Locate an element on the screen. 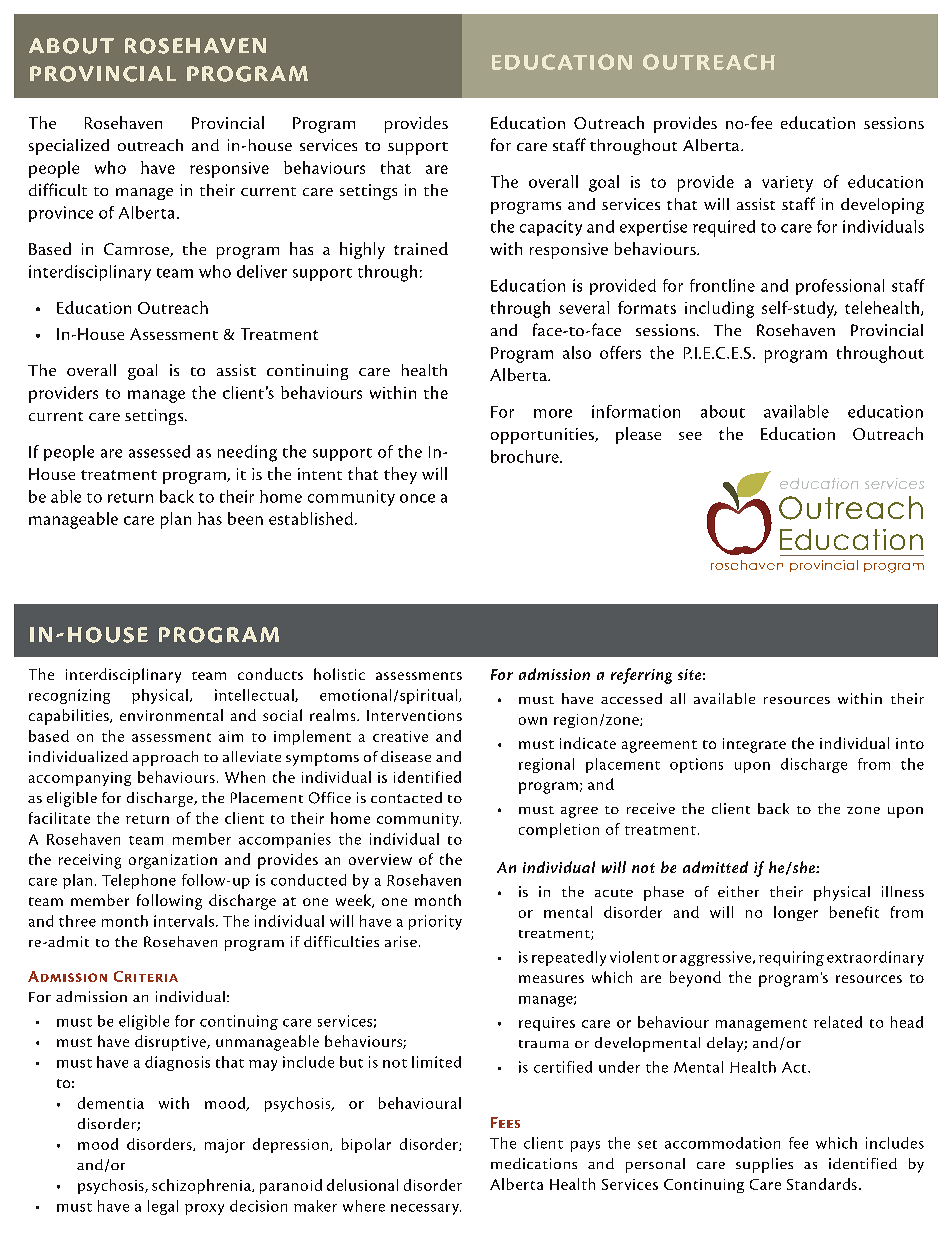 The image size is (952, 1233). requiring is located at coordinates (791, 958).
